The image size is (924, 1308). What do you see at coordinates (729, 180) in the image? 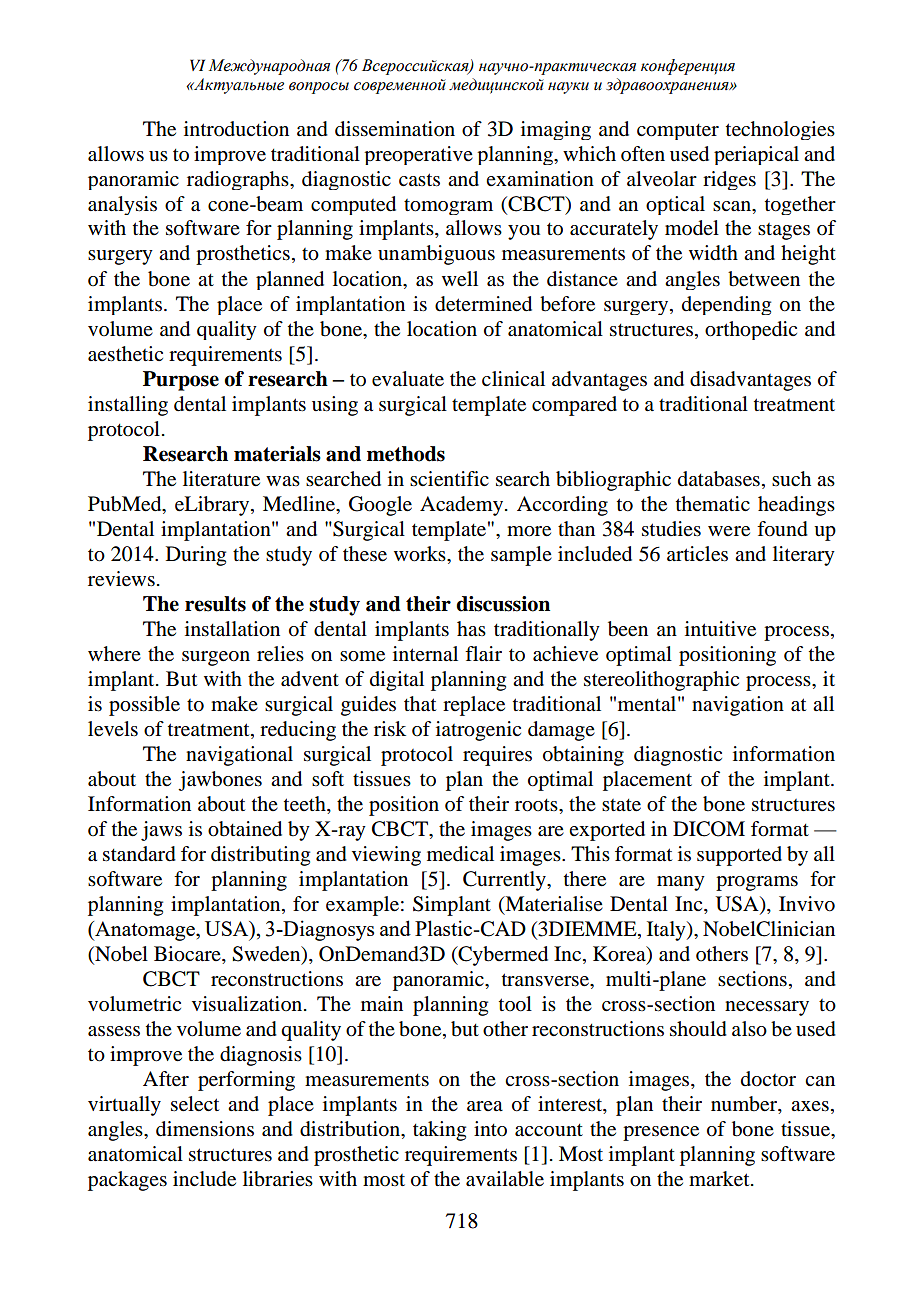
I see `ridges` at bounding box center [729, 180].
